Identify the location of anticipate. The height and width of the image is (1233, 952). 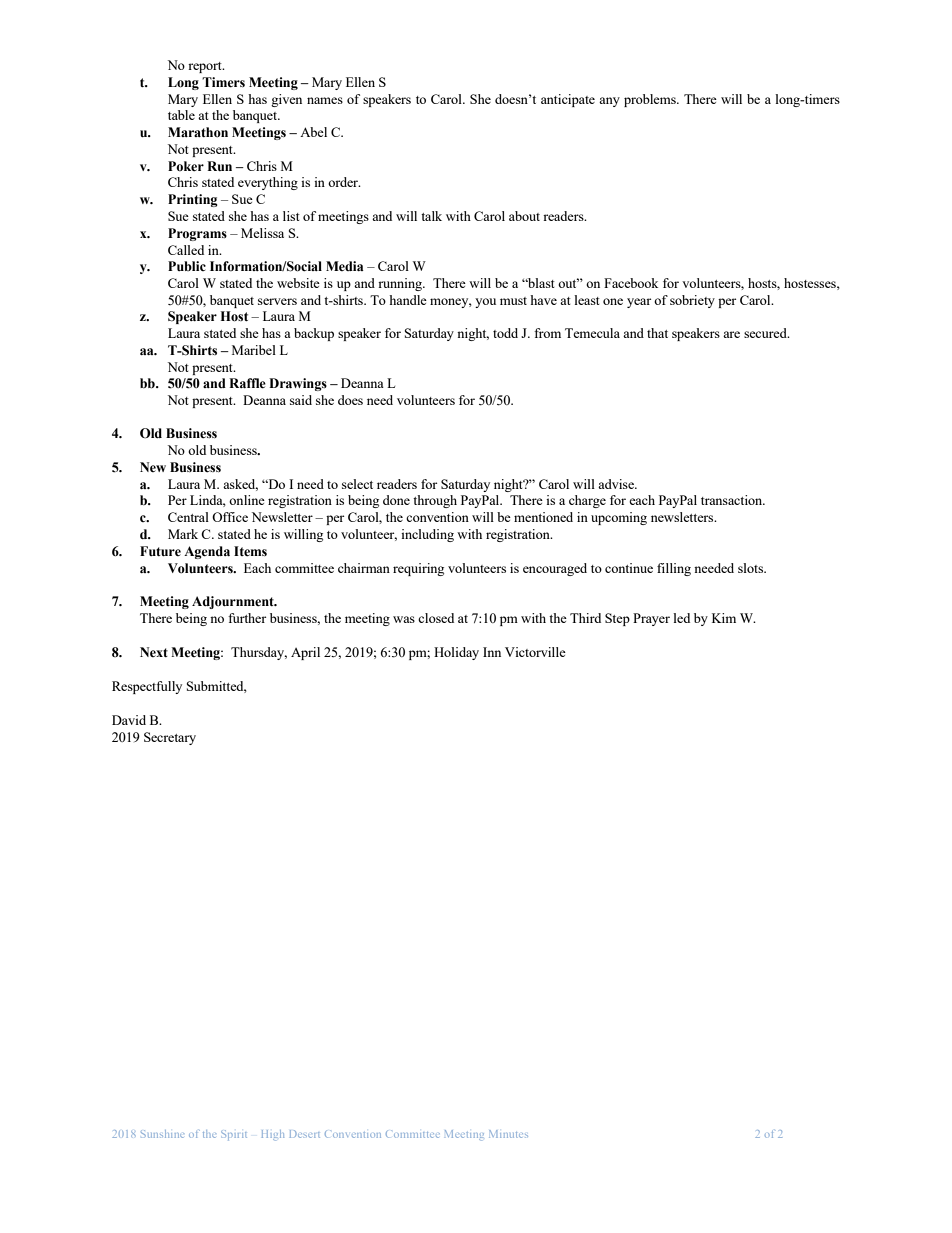
(568, 100).
